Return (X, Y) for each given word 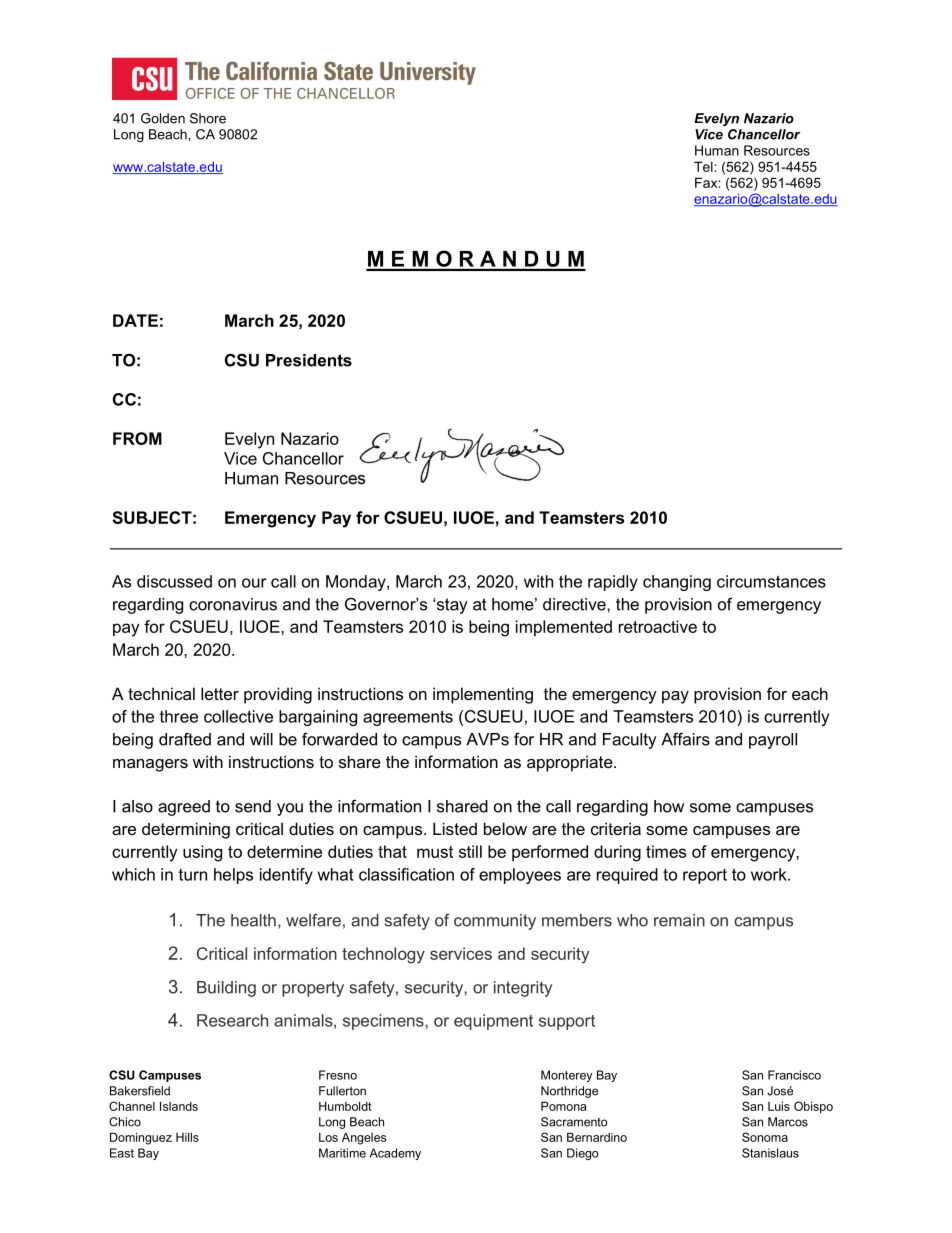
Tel (704, 166)
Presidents (309, 360)
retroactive (658, 626)
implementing (483, 695)
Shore (208, 118)
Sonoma (765, 1137)
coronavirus (233, 604)
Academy (395, 1154)
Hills (187, 1137)
